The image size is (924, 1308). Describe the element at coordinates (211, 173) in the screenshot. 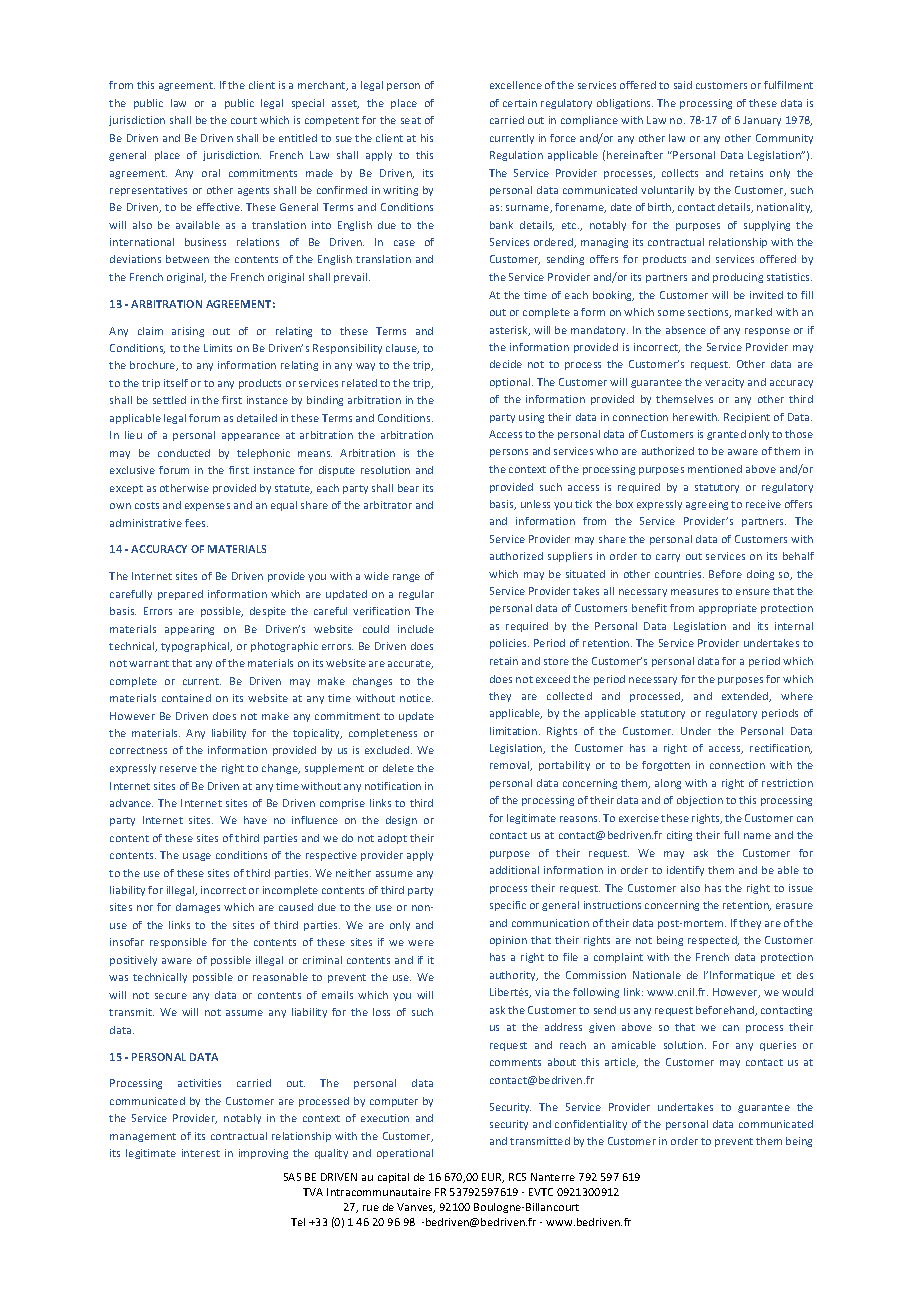

I see `oral` at that location.
